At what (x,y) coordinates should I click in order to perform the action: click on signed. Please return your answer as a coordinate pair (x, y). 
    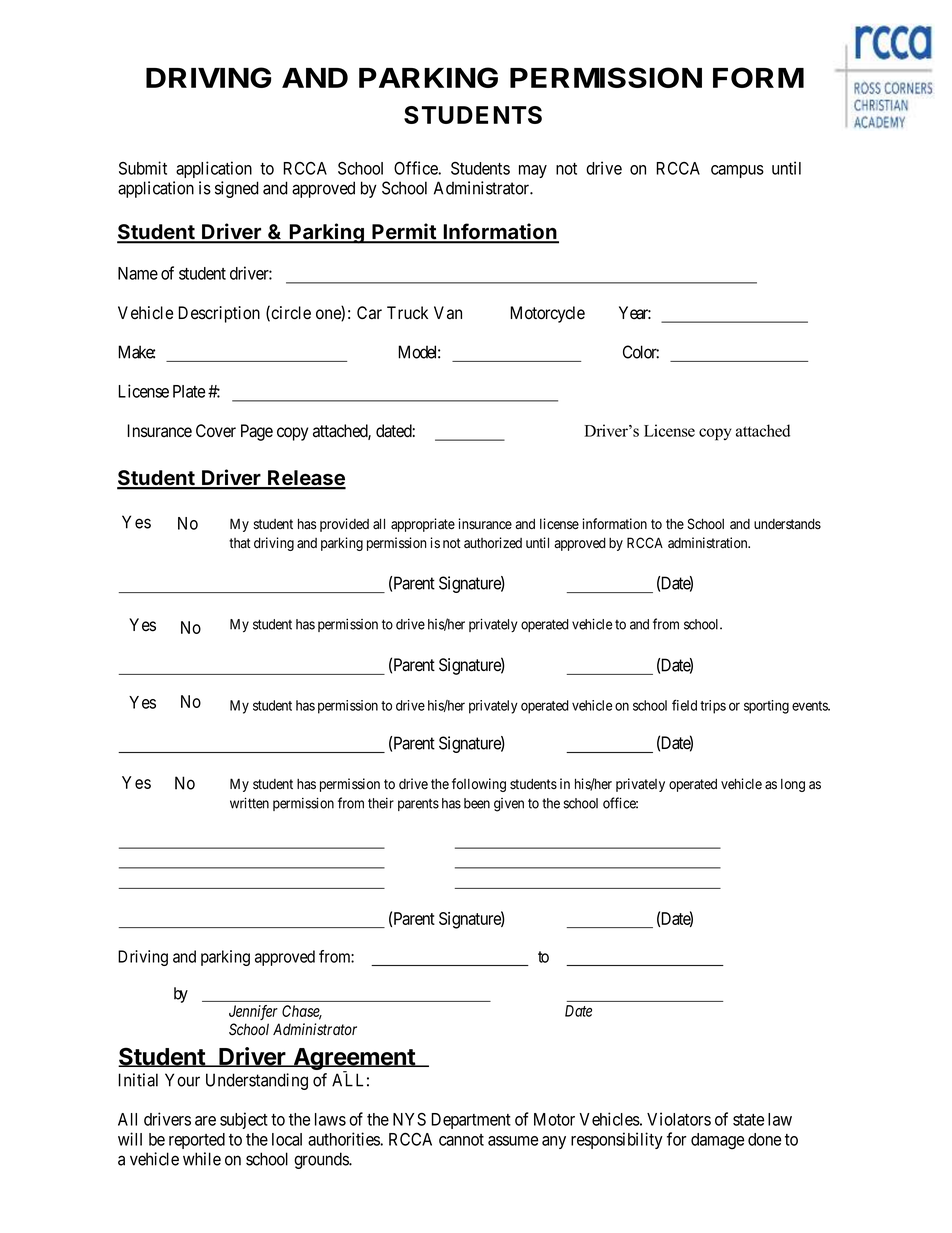
    Looking at the image, I should click on (237, 189).
